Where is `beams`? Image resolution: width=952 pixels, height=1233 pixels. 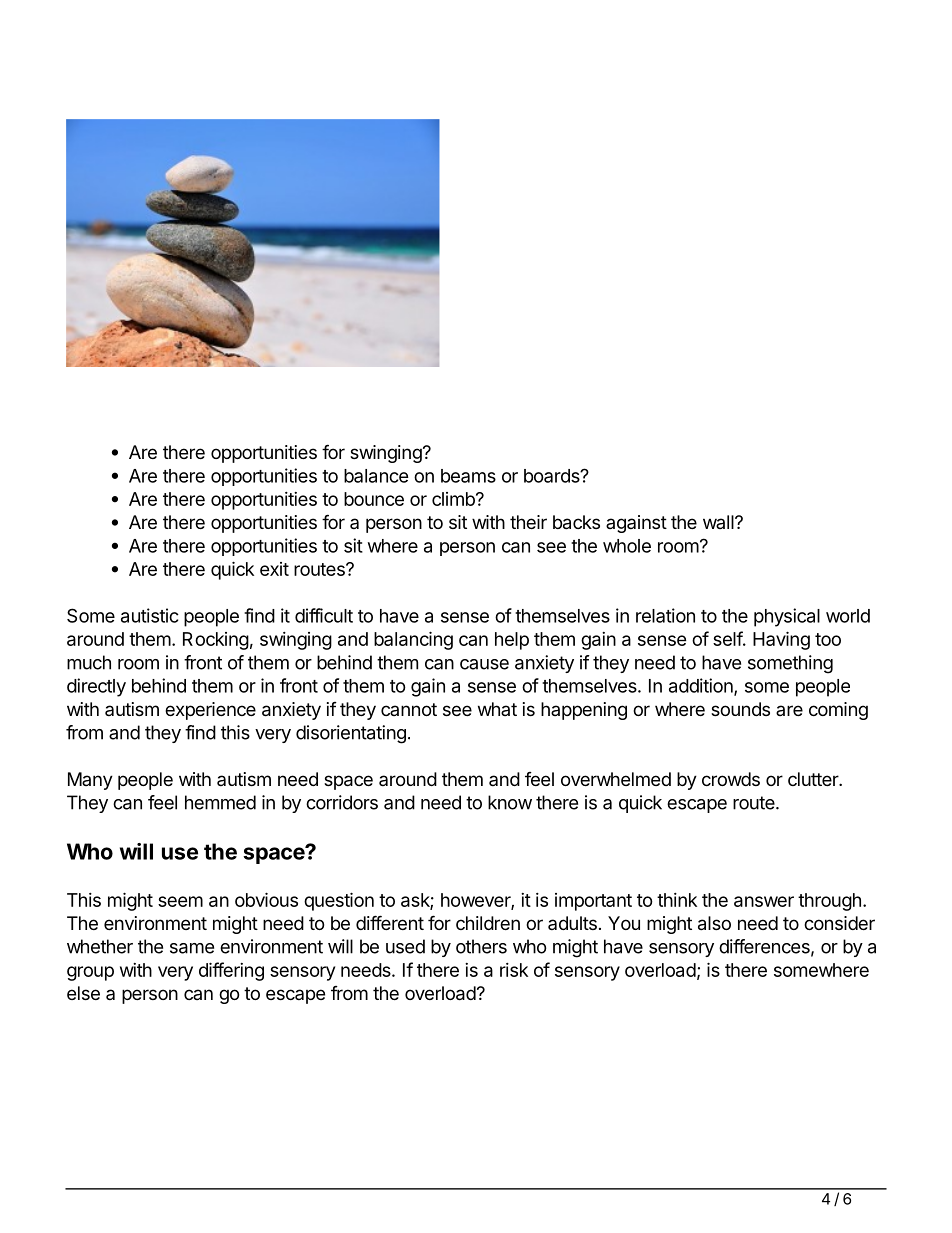
beams is located at coordinates (468, 476).
